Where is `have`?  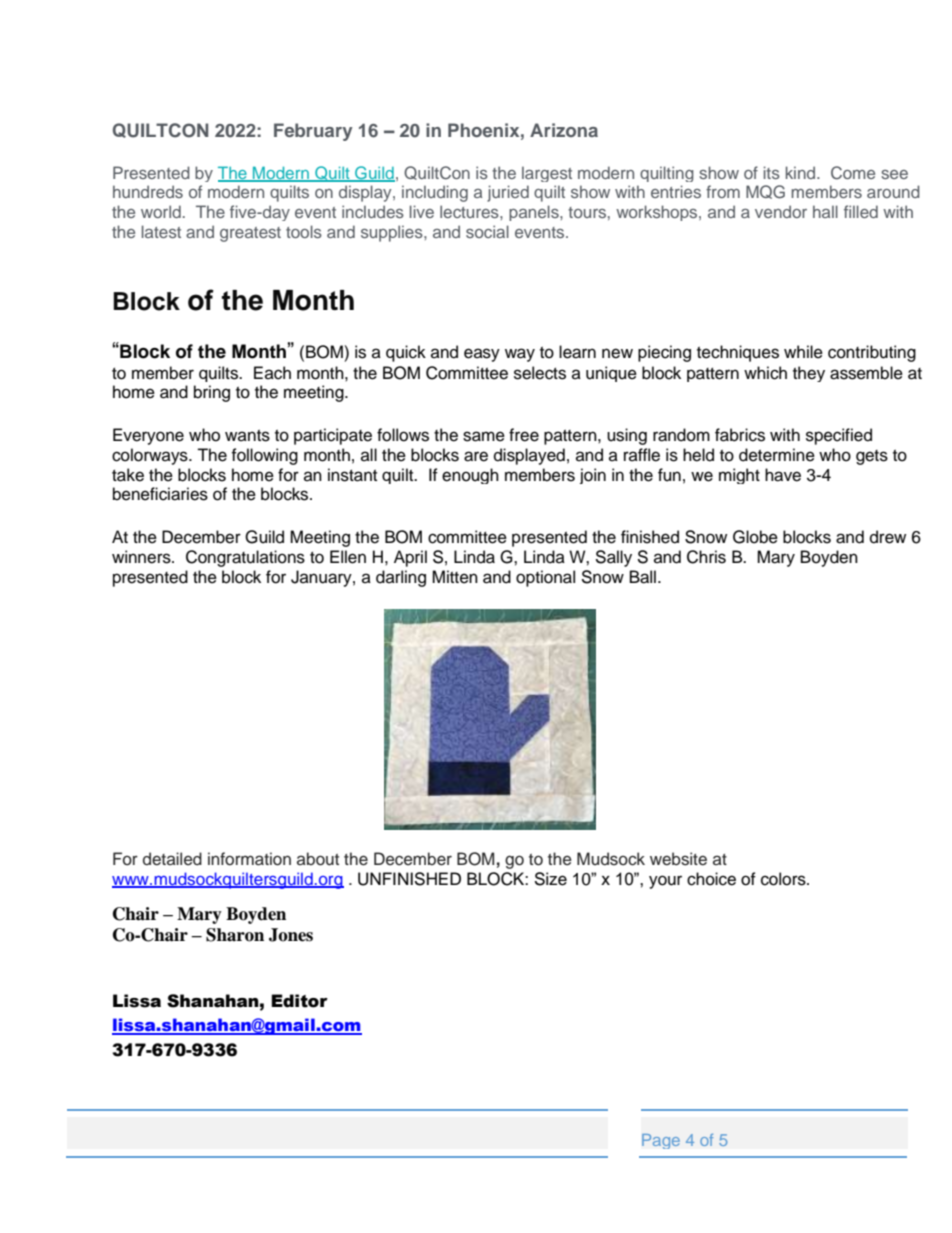 have is located at coordinates (783, 475).
